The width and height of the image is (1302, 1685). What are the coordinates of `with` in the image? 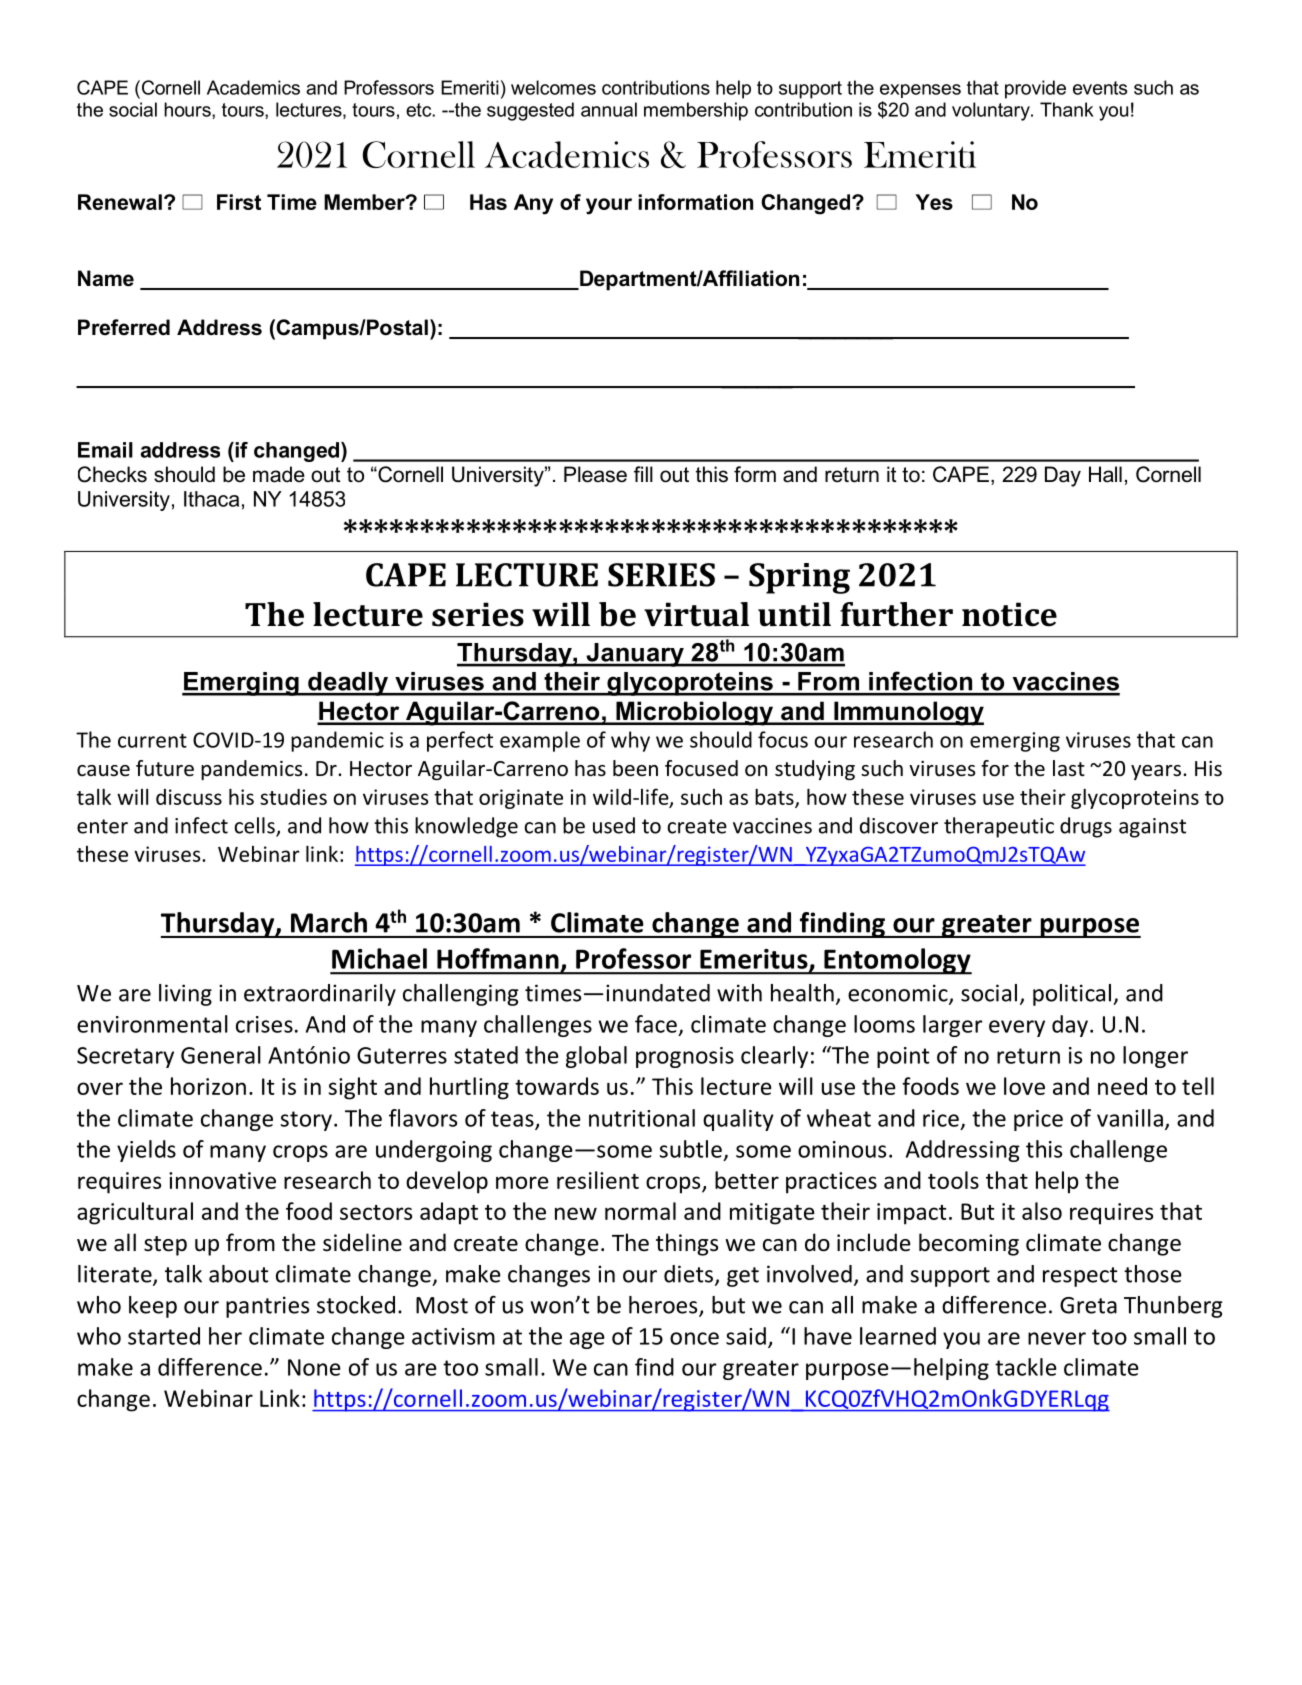 It's located at (739, 993).
